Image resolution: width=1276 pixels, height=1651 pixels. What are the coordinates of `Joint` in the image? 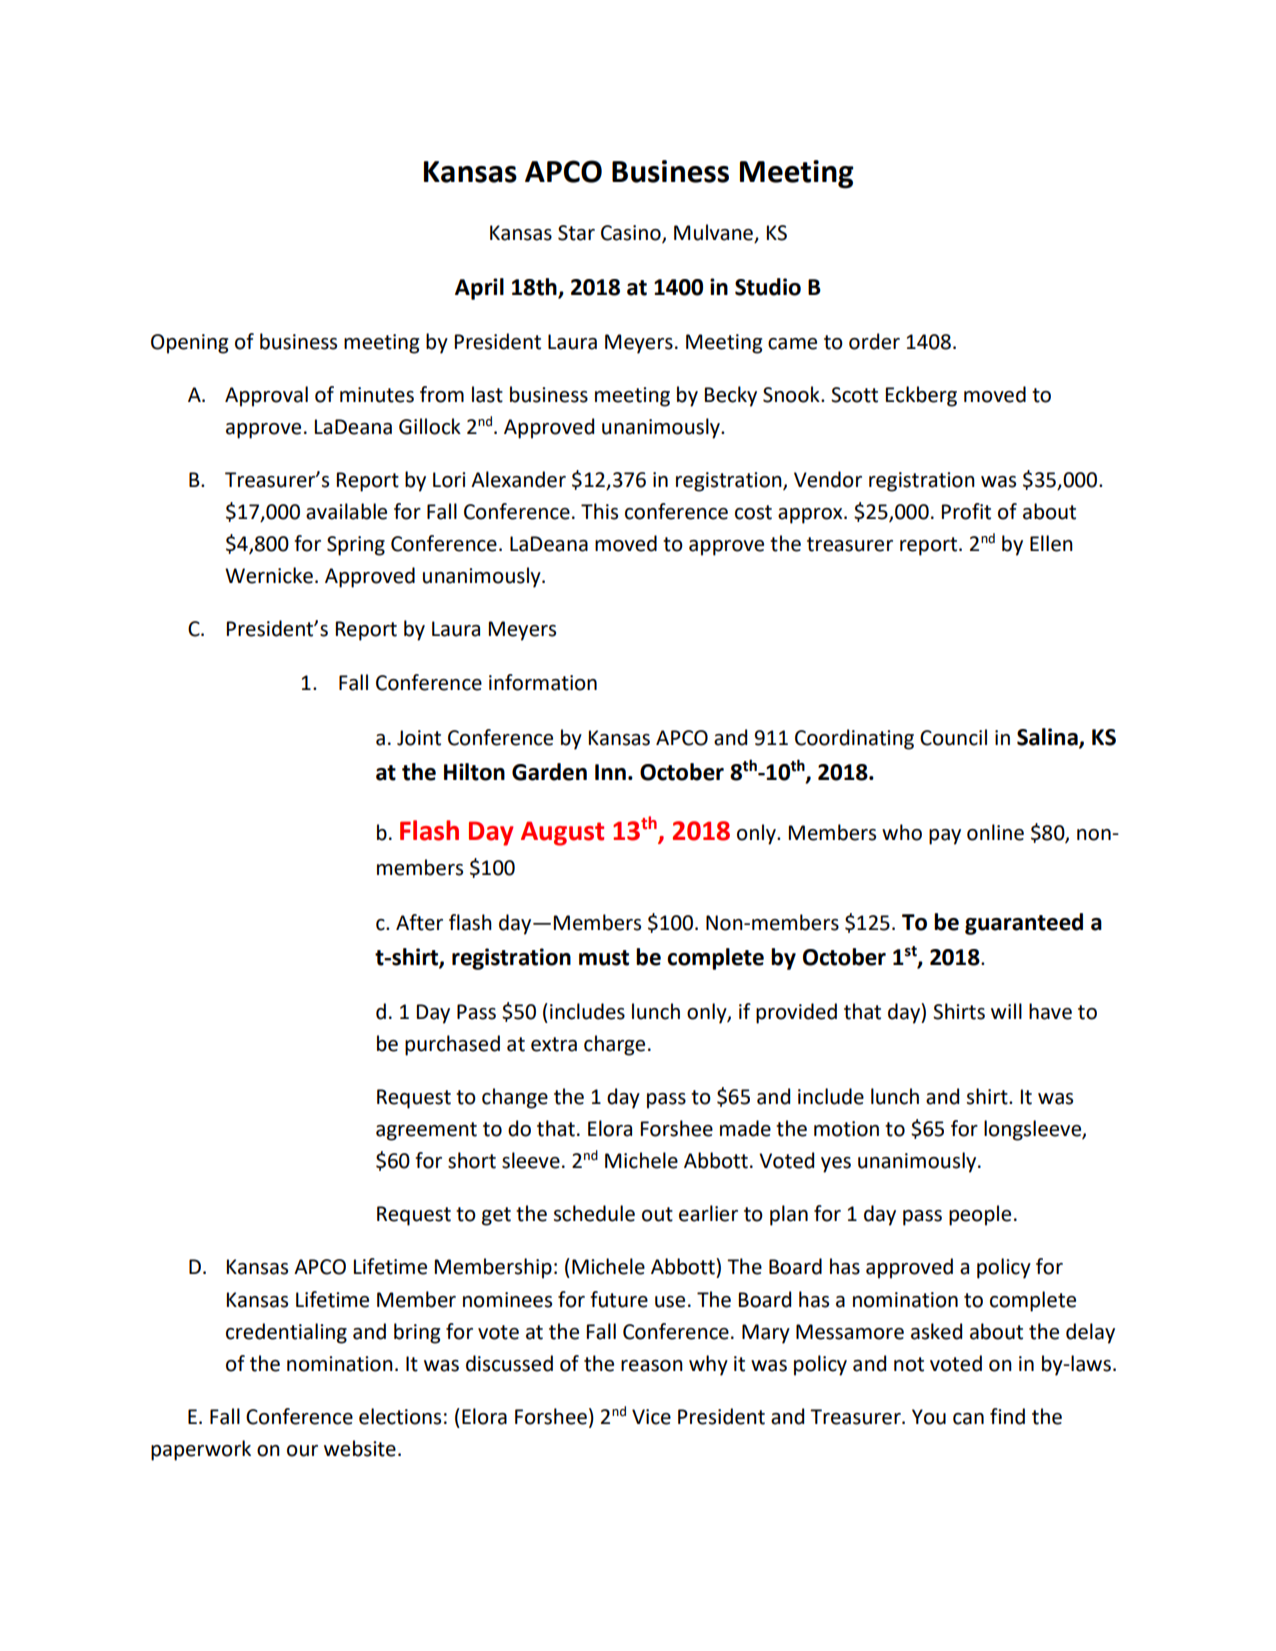 It's located at (419, 738).
